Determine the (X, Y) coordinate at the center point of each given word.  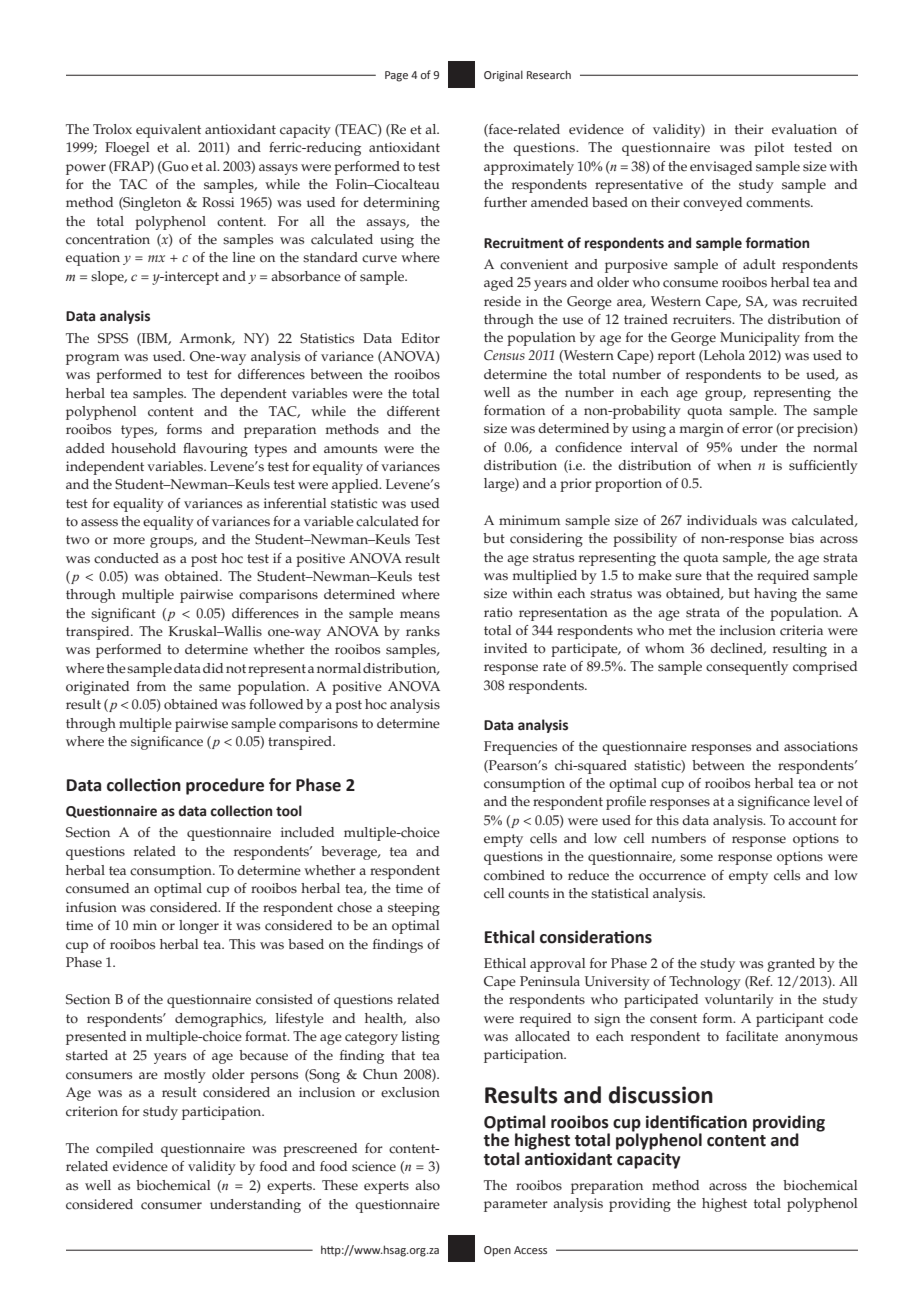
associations (821, 746)
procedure (225, 786)
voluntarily (739, 1001)
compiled (124, 1150)
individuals (722, 520)
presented (96, 1038)
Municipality (760, 339)
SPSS (113, 338)
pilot (769, 149)
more (129, 541)
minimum (530, 520)
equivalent (168, 131)
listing (421, 1038)
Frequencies (520, 748)
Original (503, 76)
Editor (420, 338)
